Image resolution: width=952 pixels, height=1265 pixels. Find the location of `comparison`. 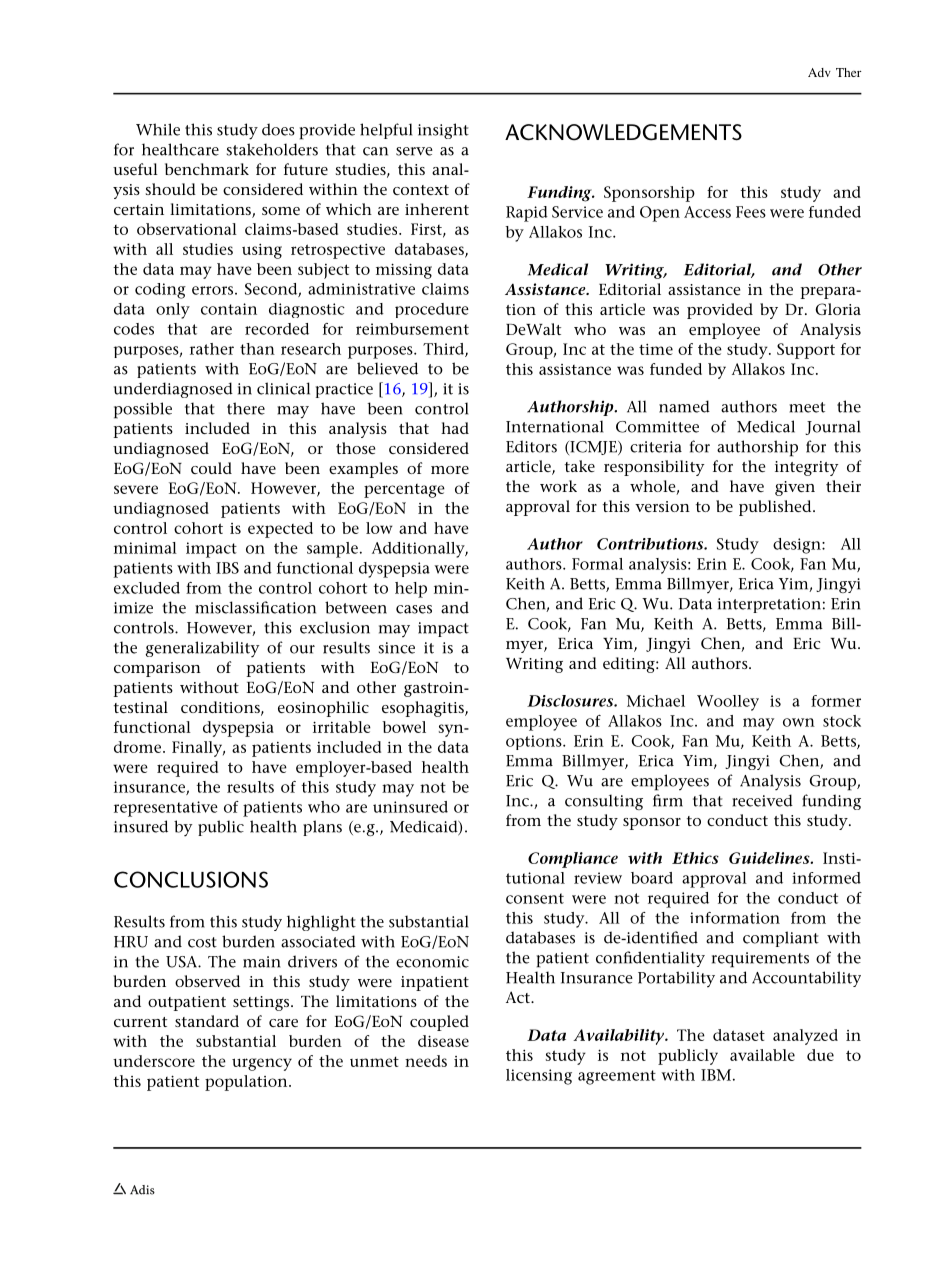

comparison is located at coordinates (157, 669).
